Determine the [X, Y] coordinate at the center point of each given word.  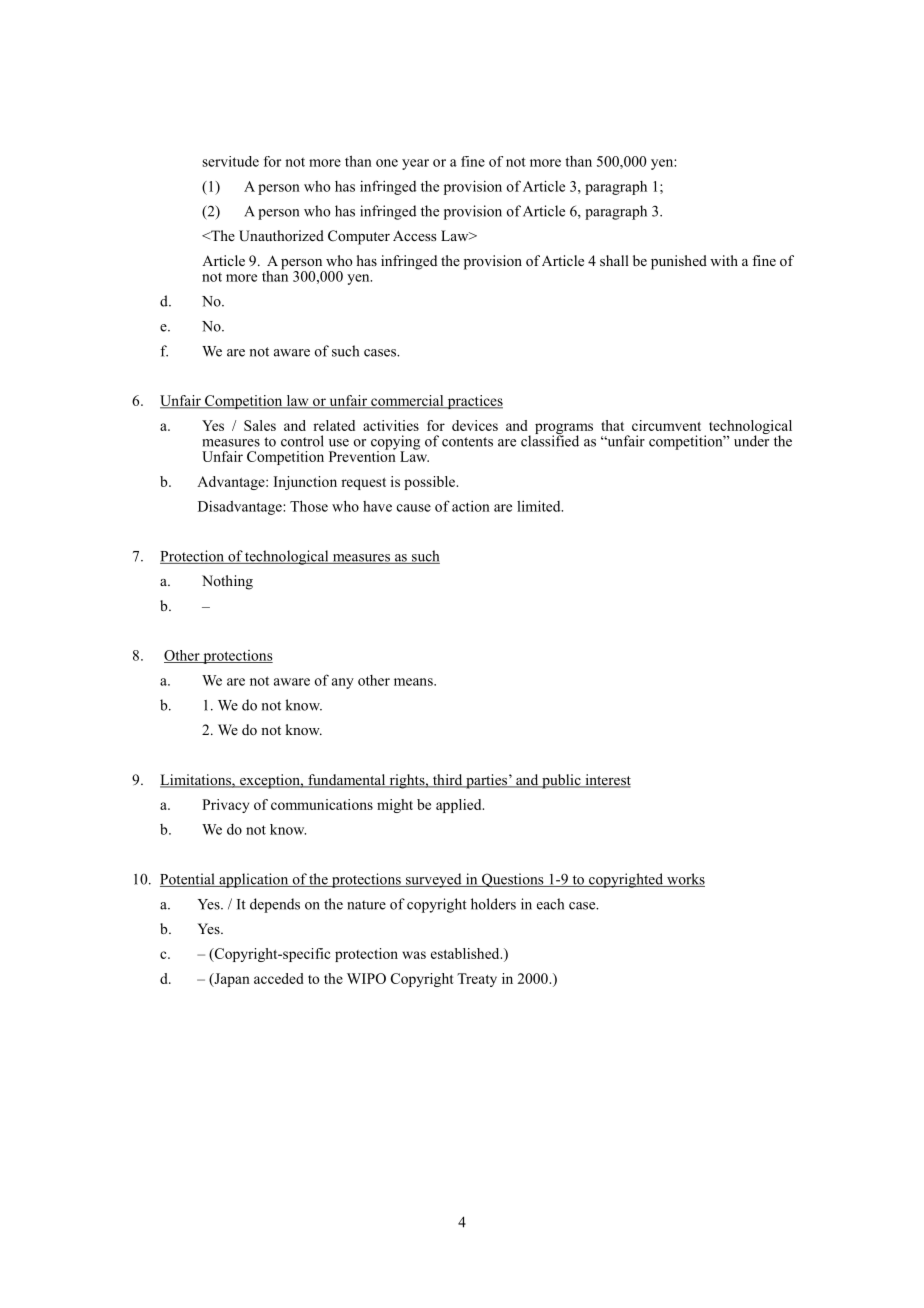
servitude [230, 161]
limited [540, 506]
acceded [279, 978]
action [471, 506]
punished [679, 262]
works [685, 880]
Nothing [227, 582]
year [415, 164]
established [466, 953]
